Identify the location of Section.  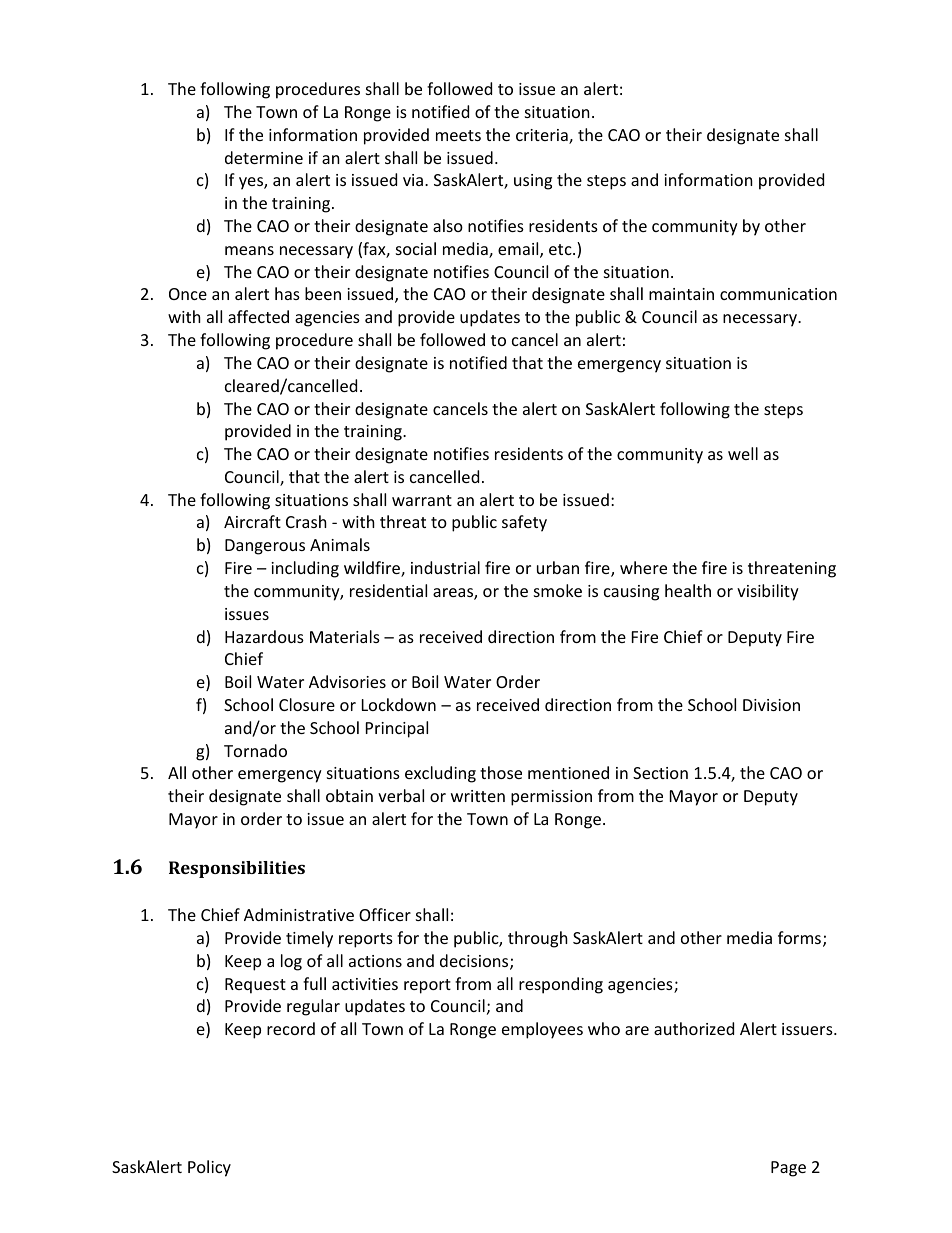
(660, 773).
